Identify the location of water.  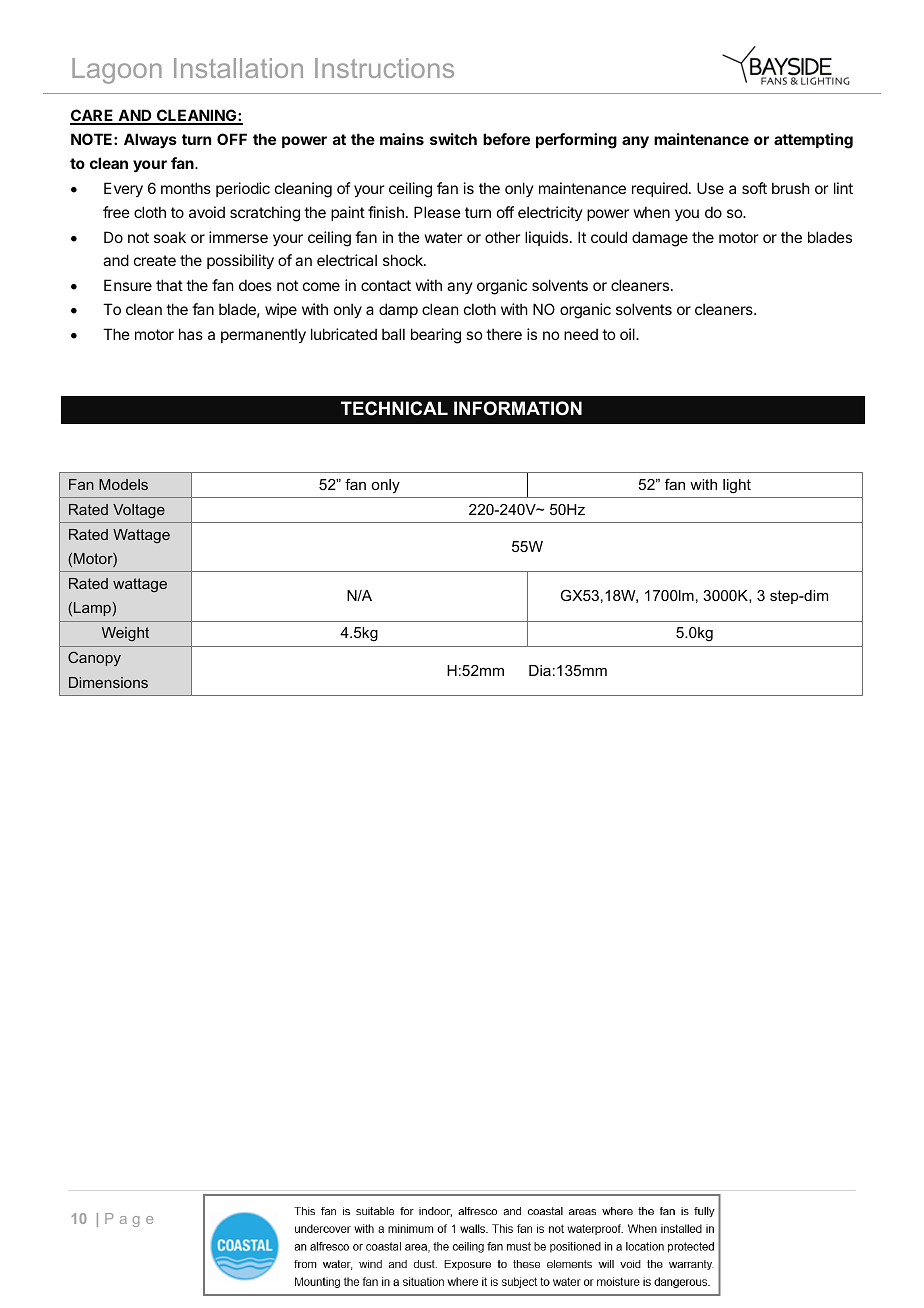
(443, 237).
